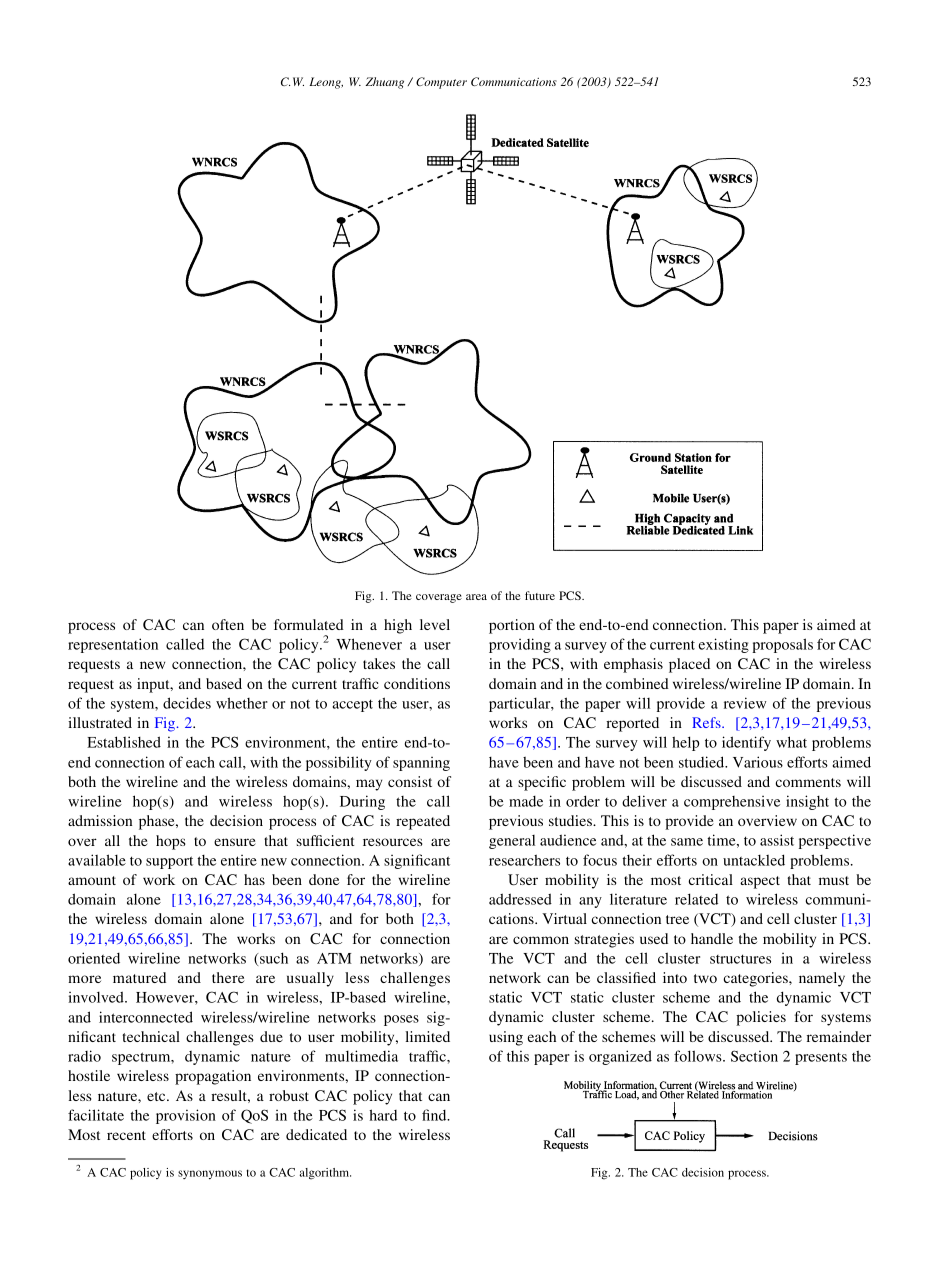  I want to click on provision, so click(186, 1116).
